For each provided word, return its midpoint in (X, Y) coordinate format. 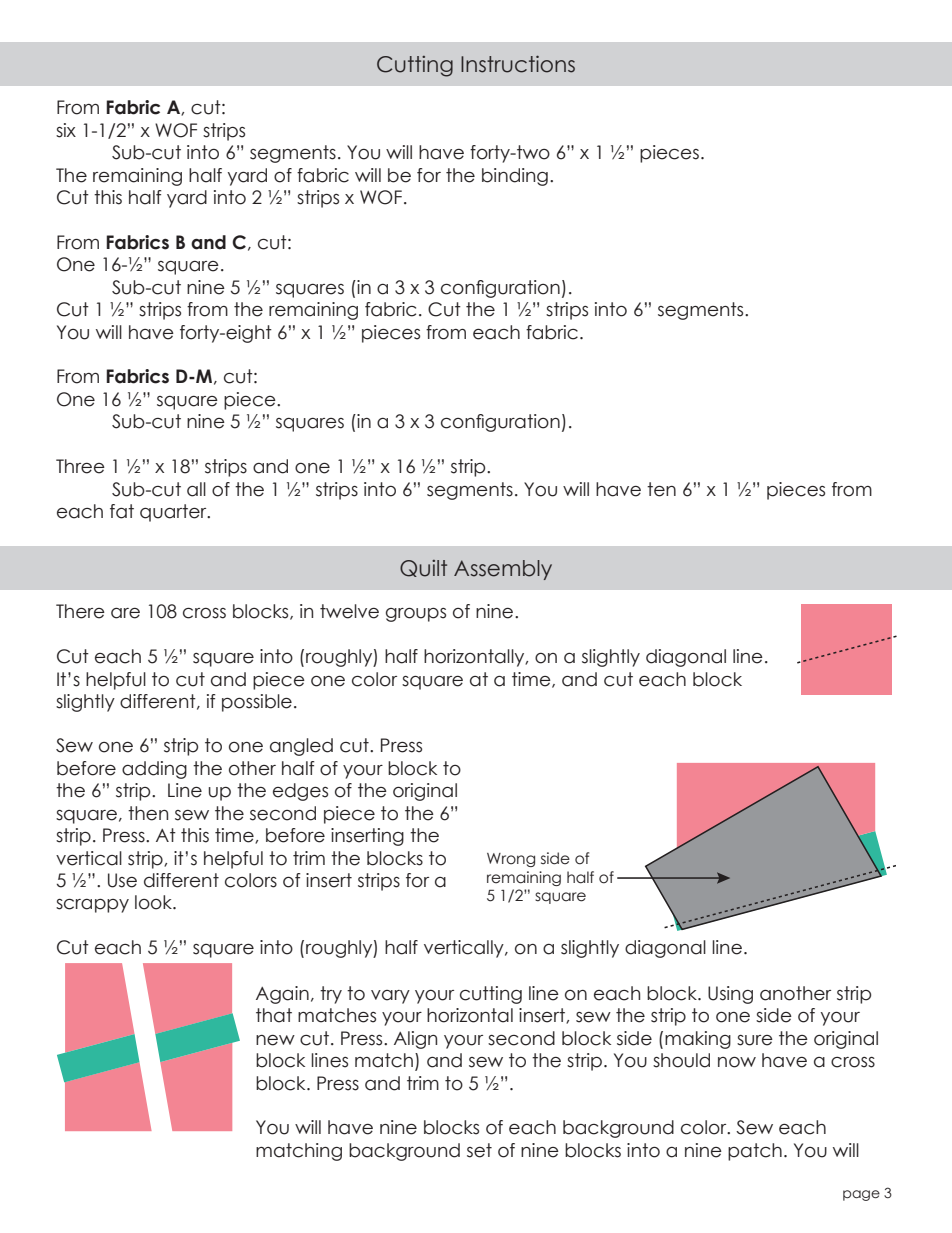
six (66, 130)
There (80, 611)
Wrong (511, 860)
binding (515, 177)
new (275, 1040)
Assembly (503, 570)
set (479, 1150)
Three (80, 466)
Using (730, 995)
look (154, 902)
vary (390, 997)
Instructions (518, 64)
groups (416, 615)
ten (661, 489)
